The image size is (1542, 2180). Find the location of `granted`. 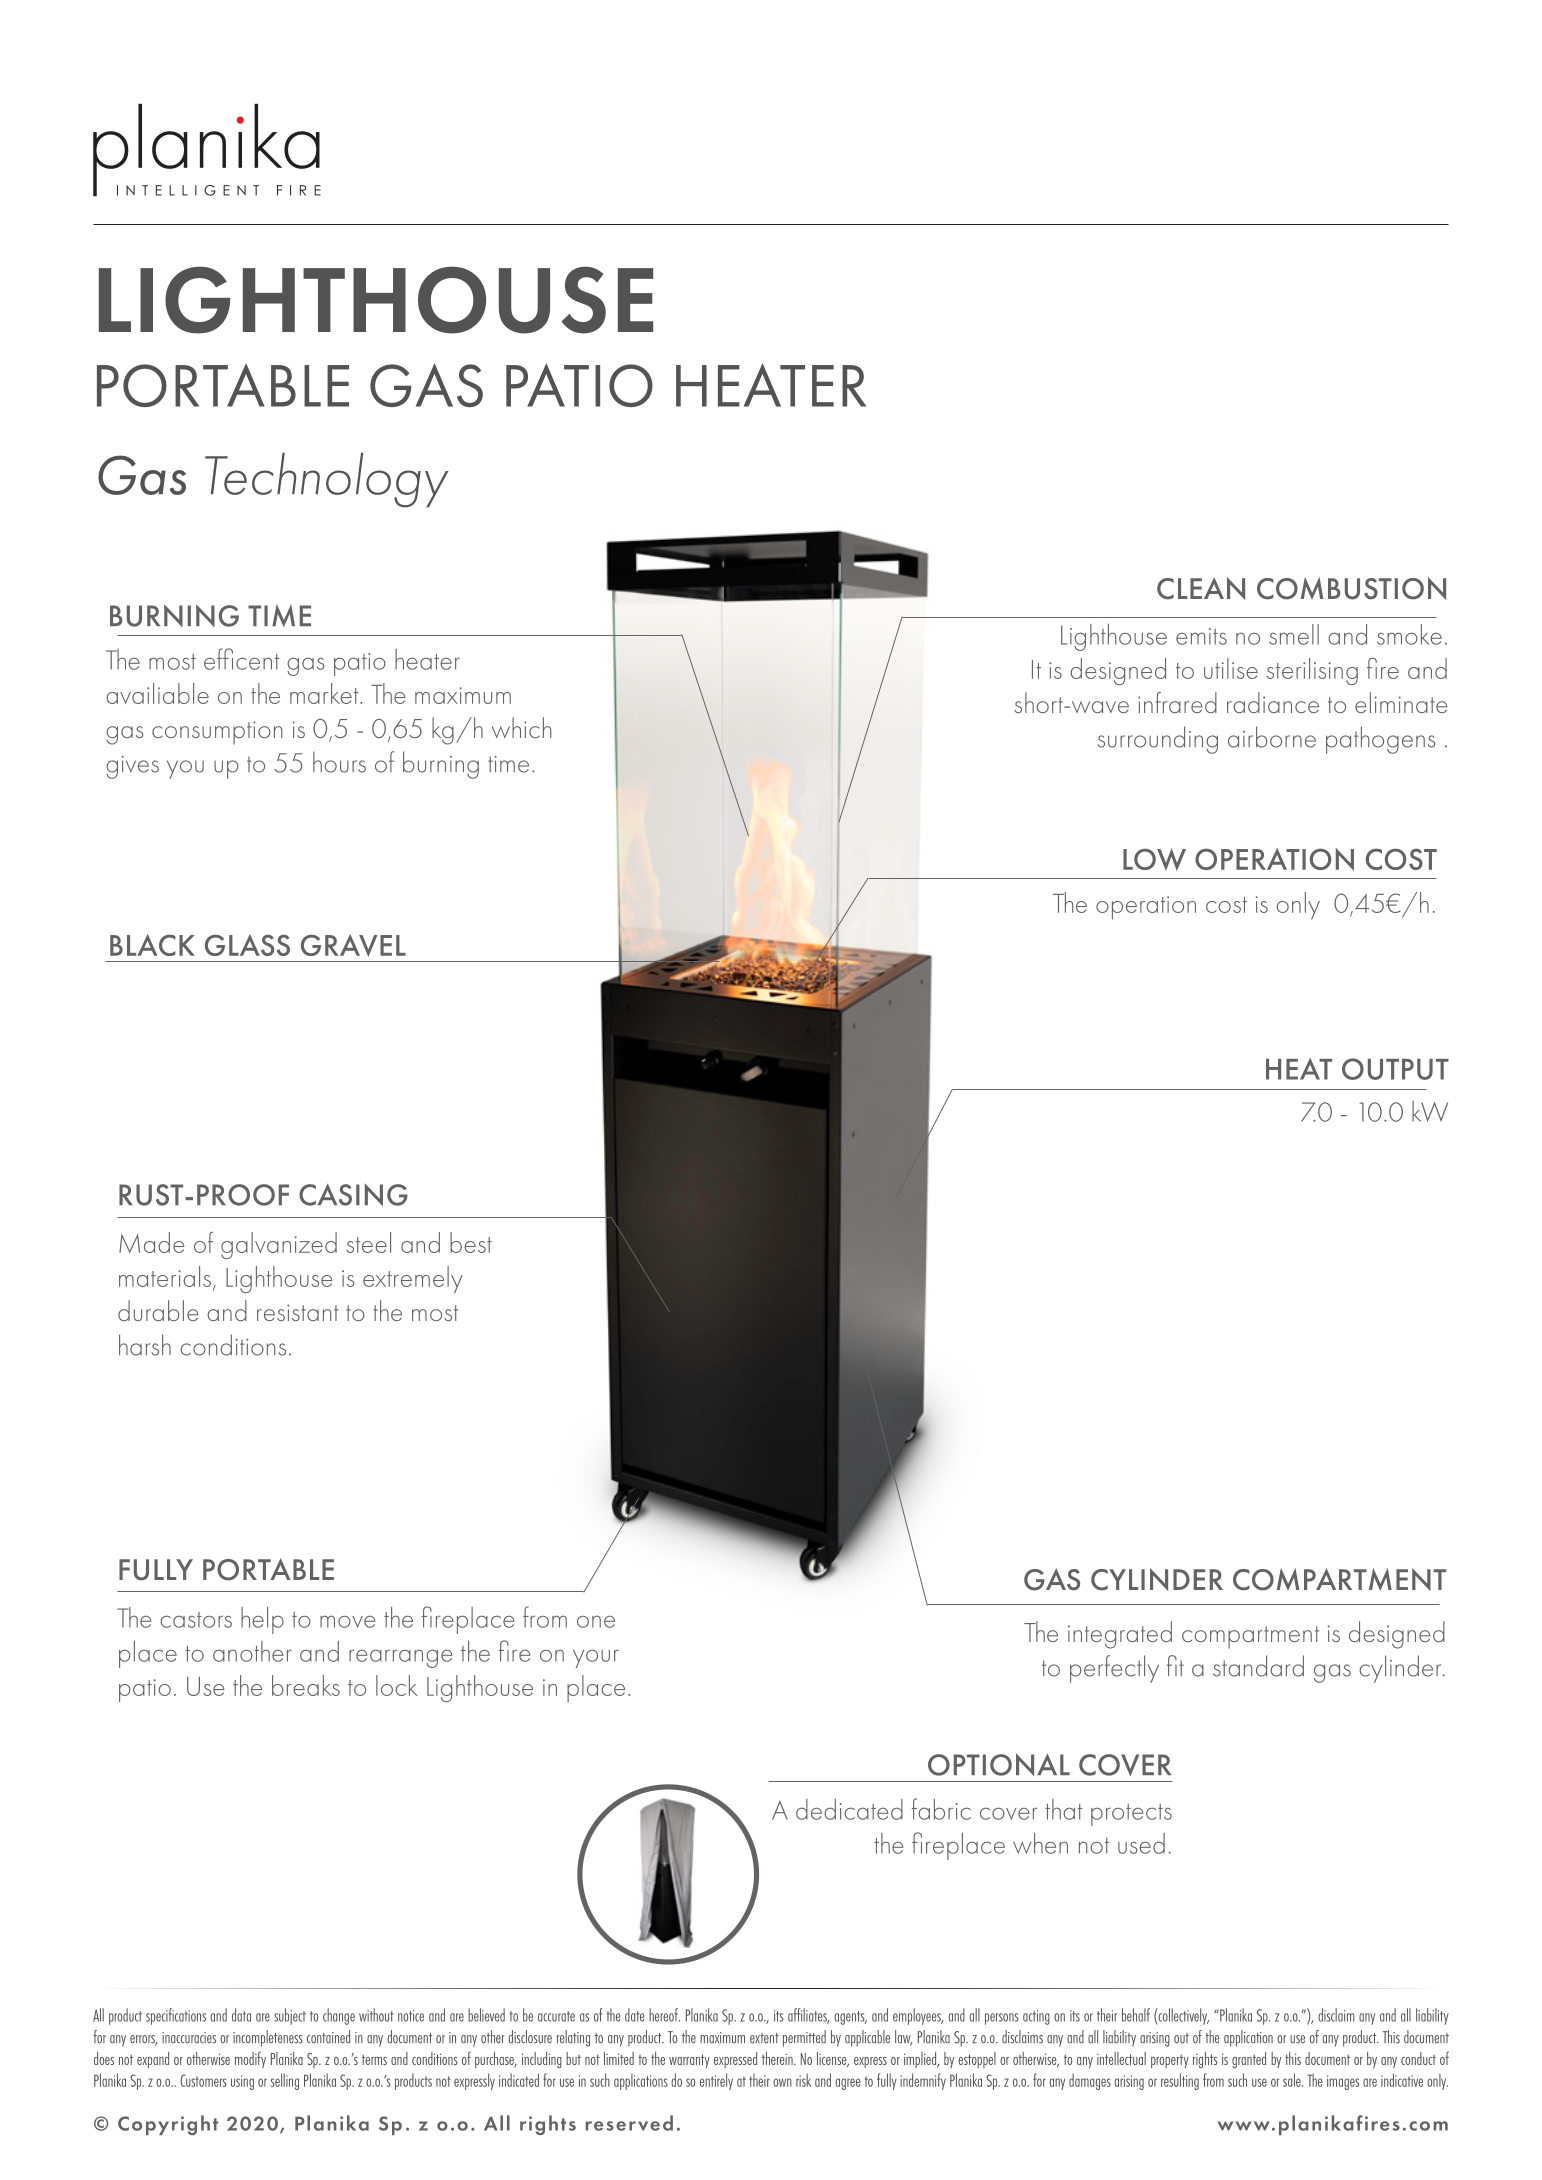

granted is located at coordinates (1249, 2060).
